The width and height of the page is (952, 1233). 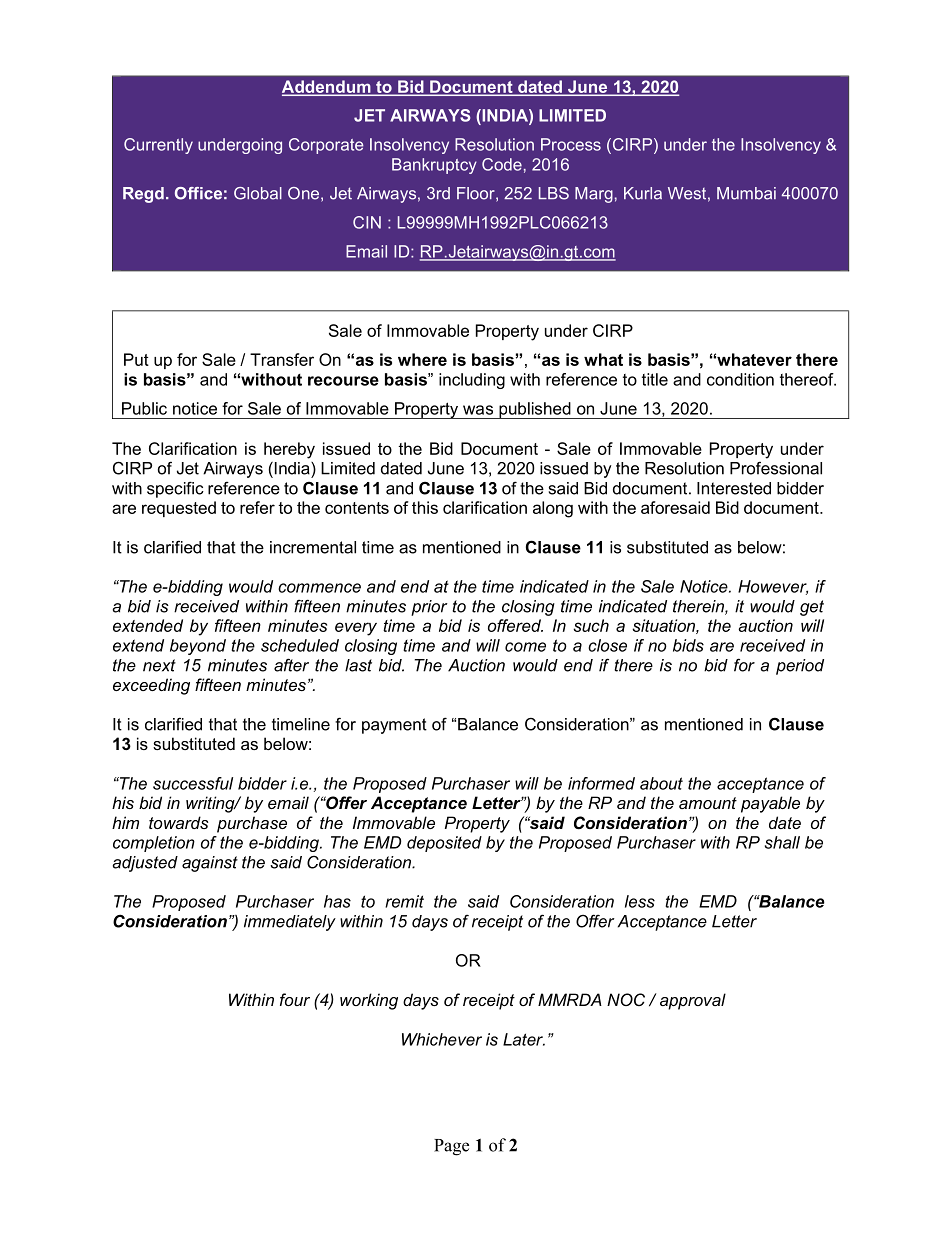 What do you see at coordinates (472, 381) in the page?
I see `including` at bounding box center [472, 381].
